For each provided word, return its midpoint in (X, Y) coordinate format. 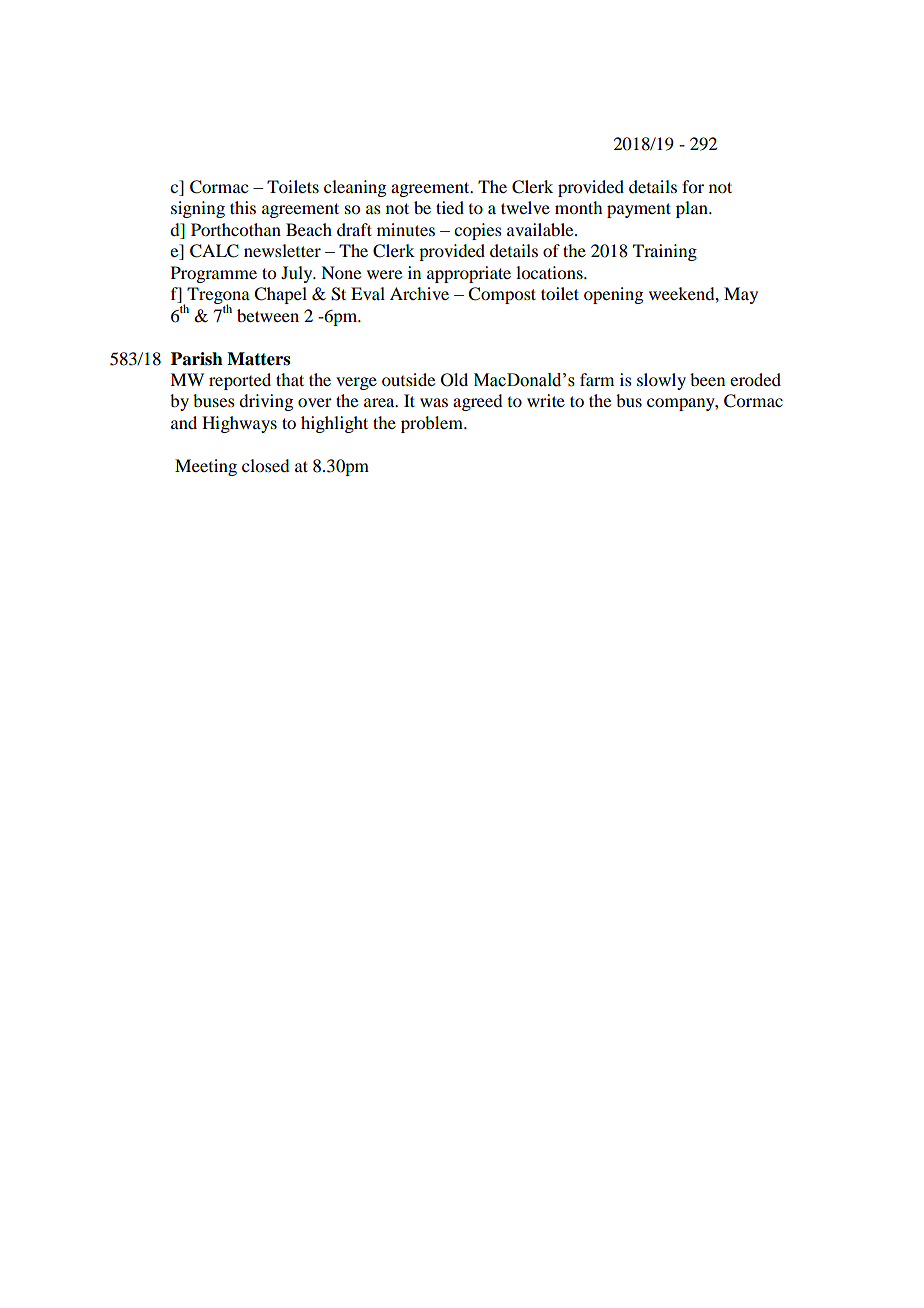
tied (450, 207)
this (243, 207)
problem (433, 424)
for (693, 186)
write (546, 400)
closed (265, 465)
